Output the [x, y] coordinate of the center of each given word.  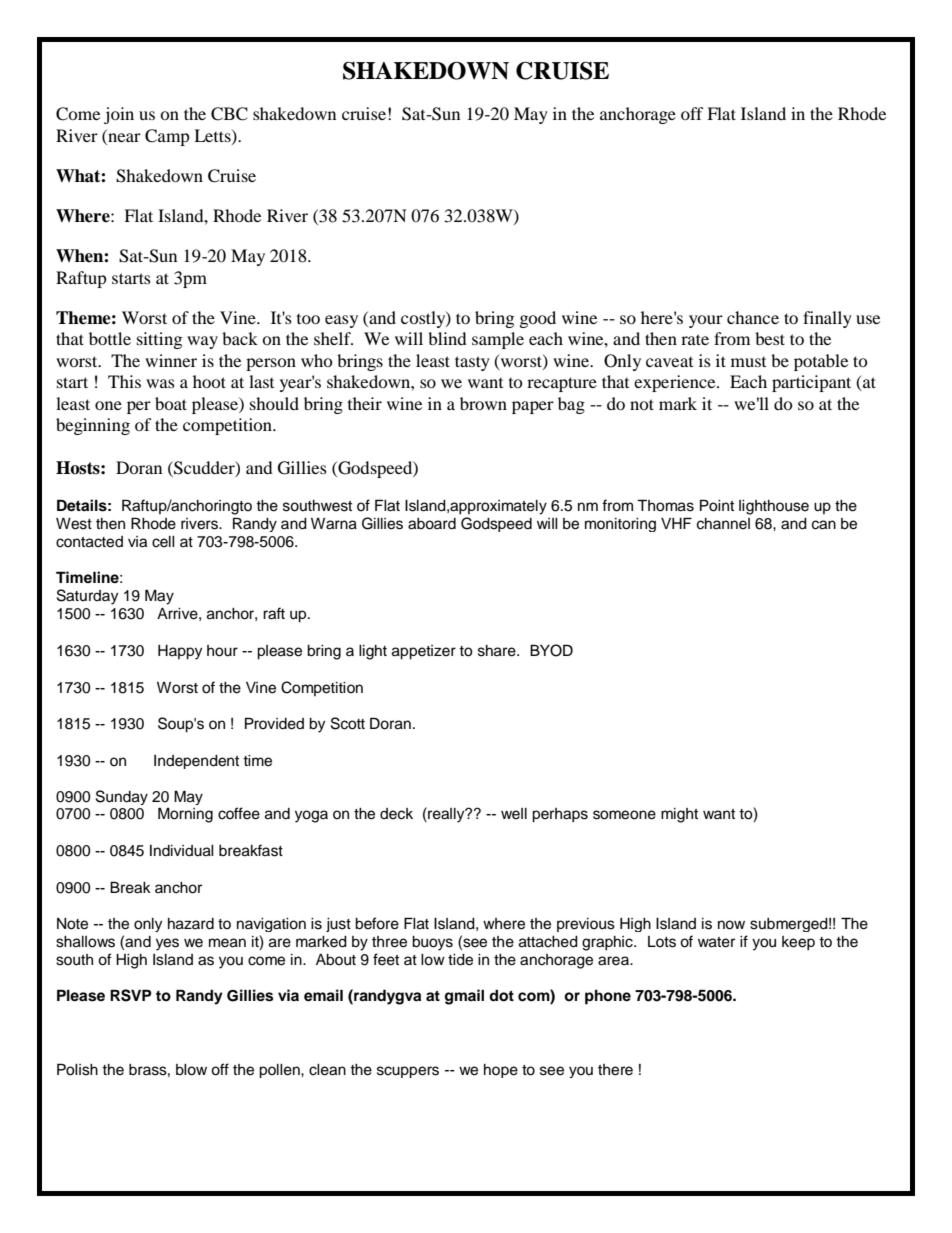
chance [753, 317]
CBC [229, 114]
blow [191, 1070]
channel [723, 524]
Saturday [87, 597]
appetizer [424, 652]
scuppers [408, 1072]
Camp [167, 137]
